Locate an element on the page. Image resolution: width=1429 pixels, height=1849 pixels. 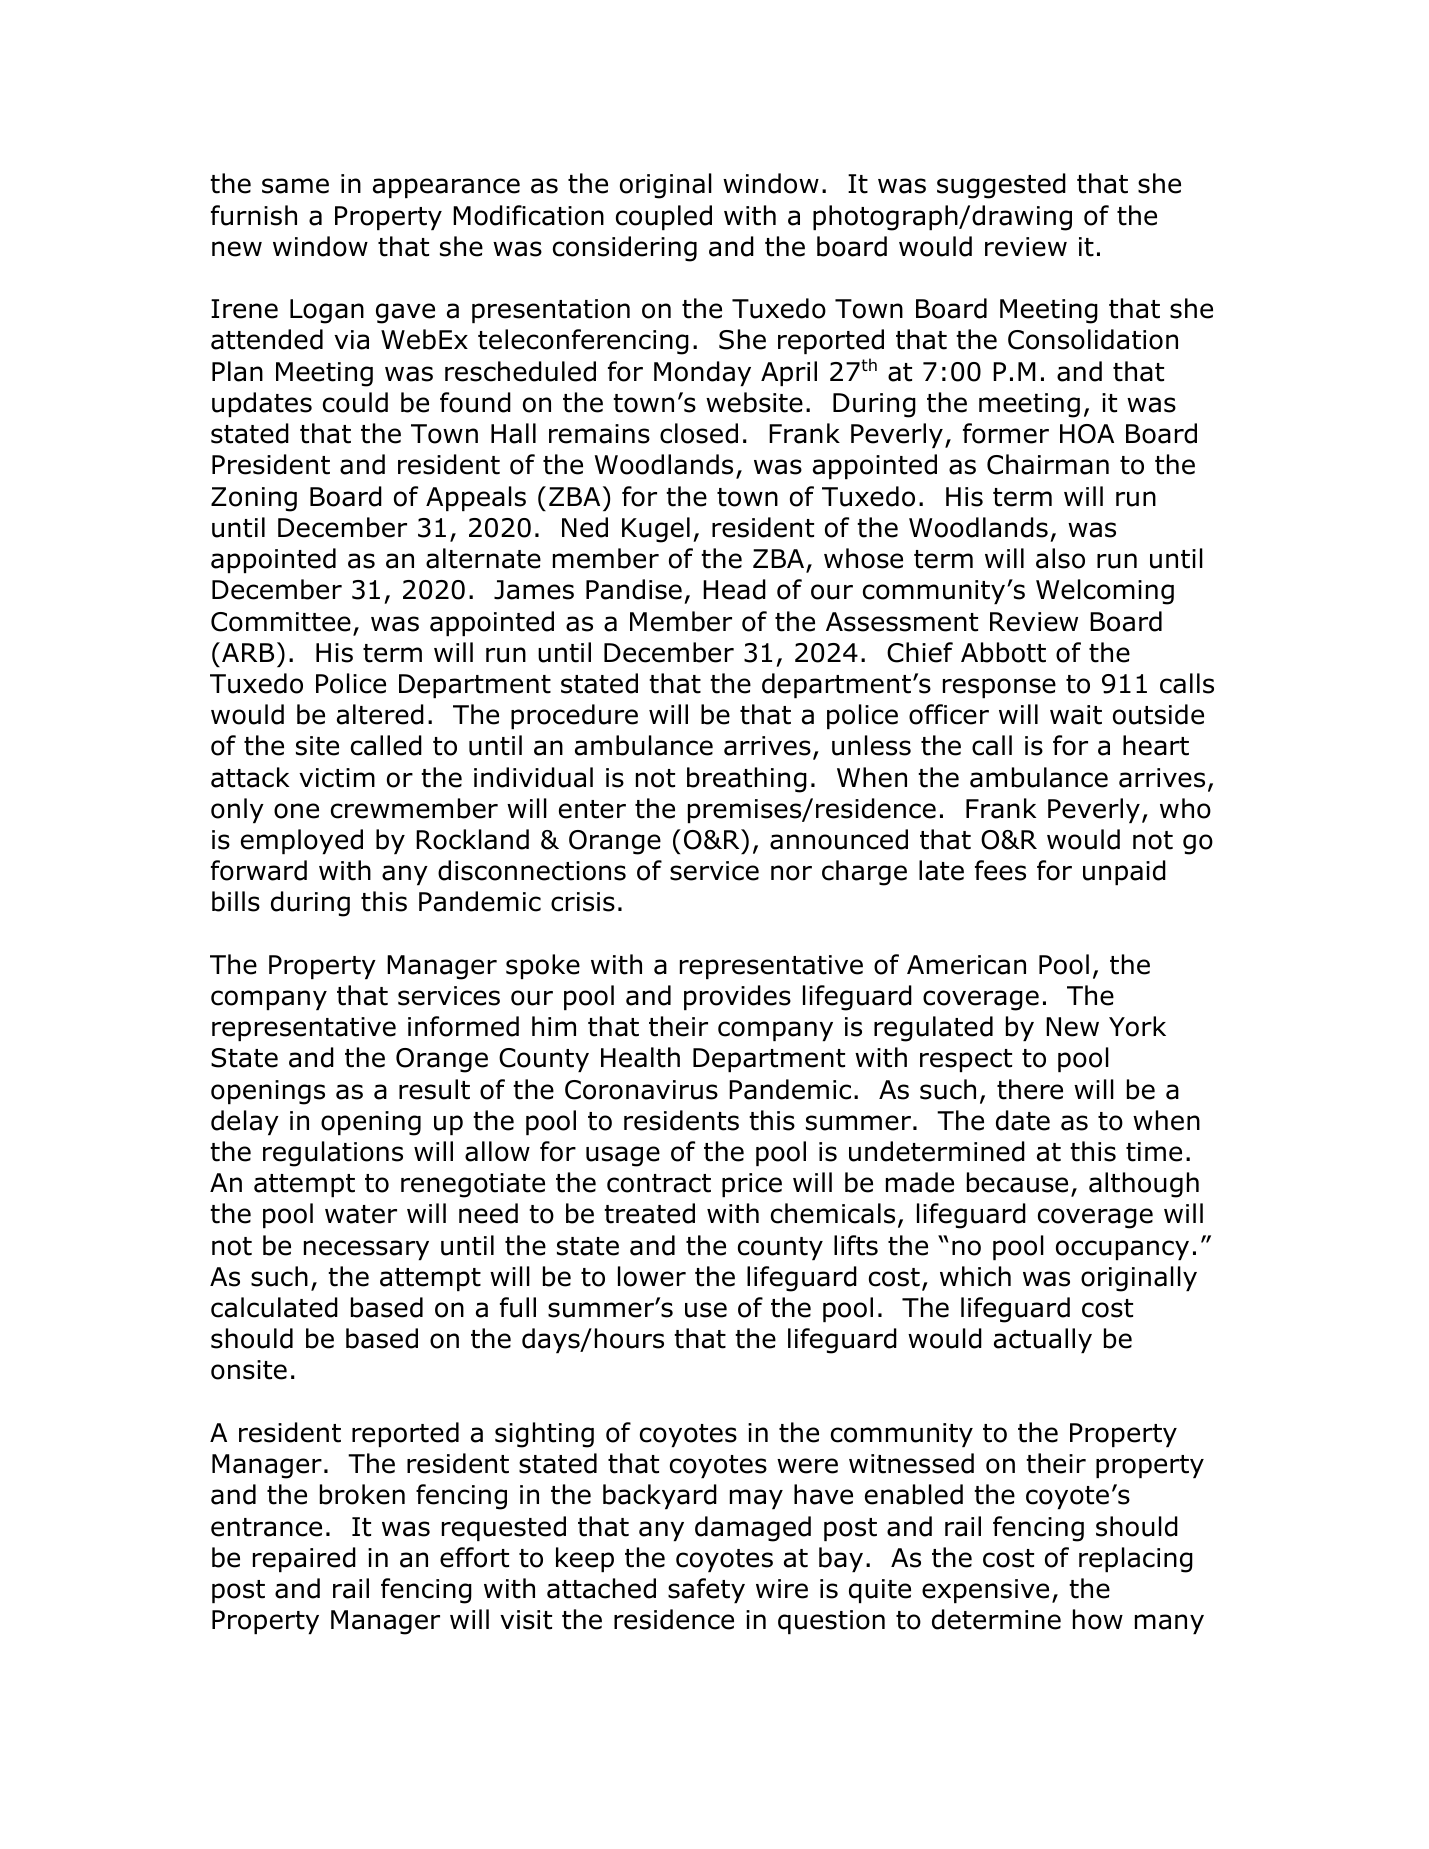
repaired is located at coordinates (304, 1559).
